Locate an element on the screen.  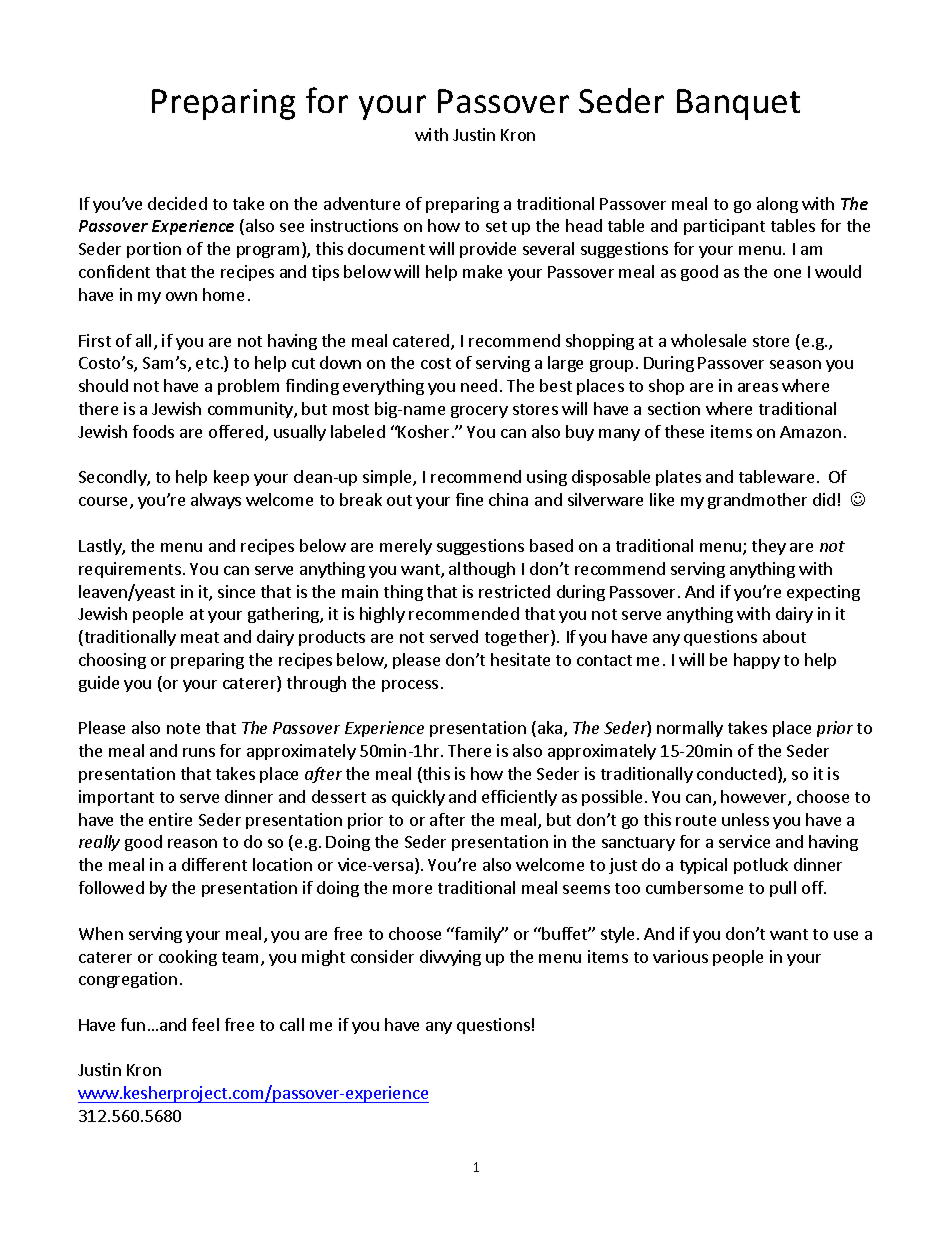
foods is located at coordinates (153, 431).
